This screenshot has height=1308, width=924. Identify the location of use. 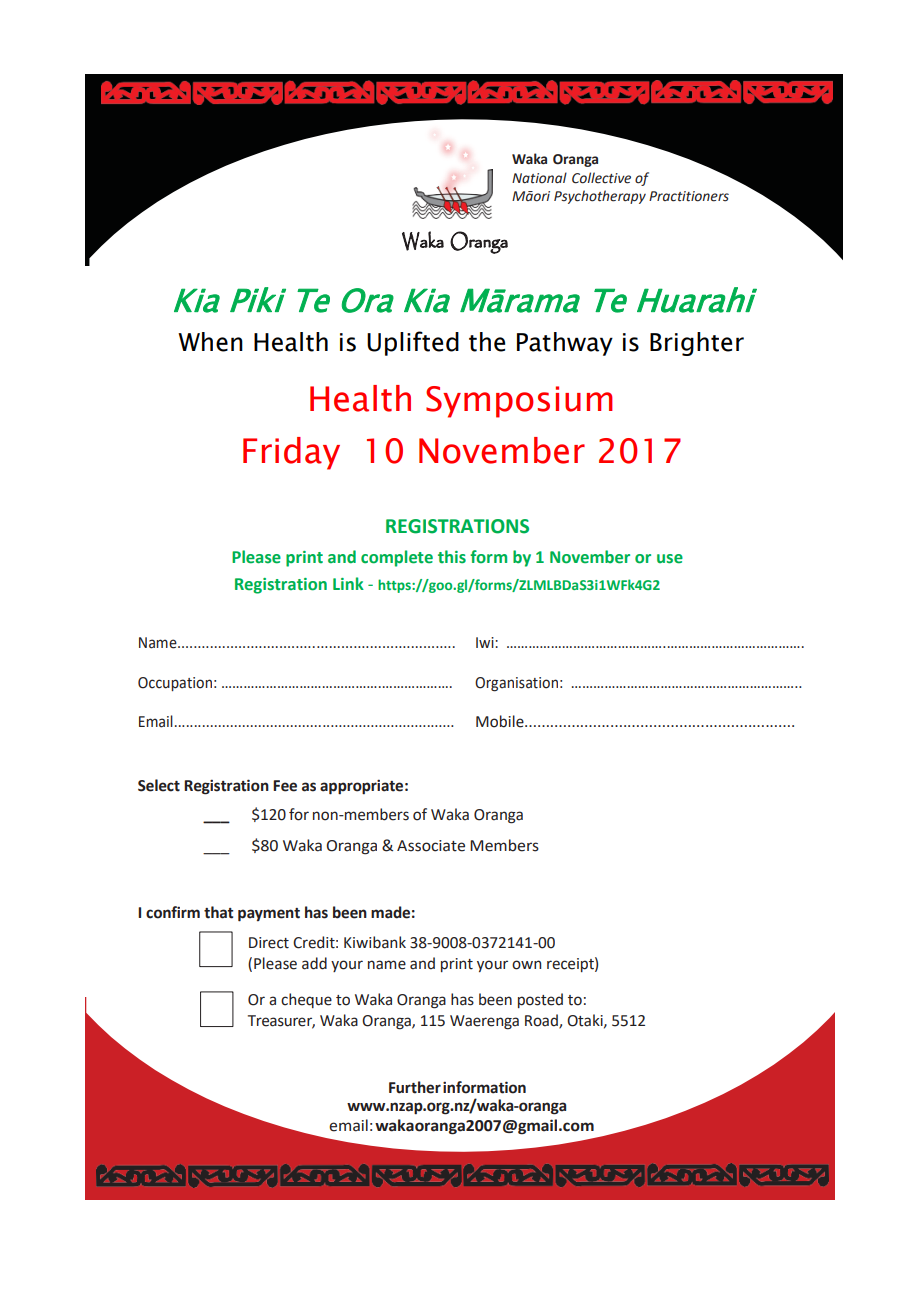
(670, 559).
